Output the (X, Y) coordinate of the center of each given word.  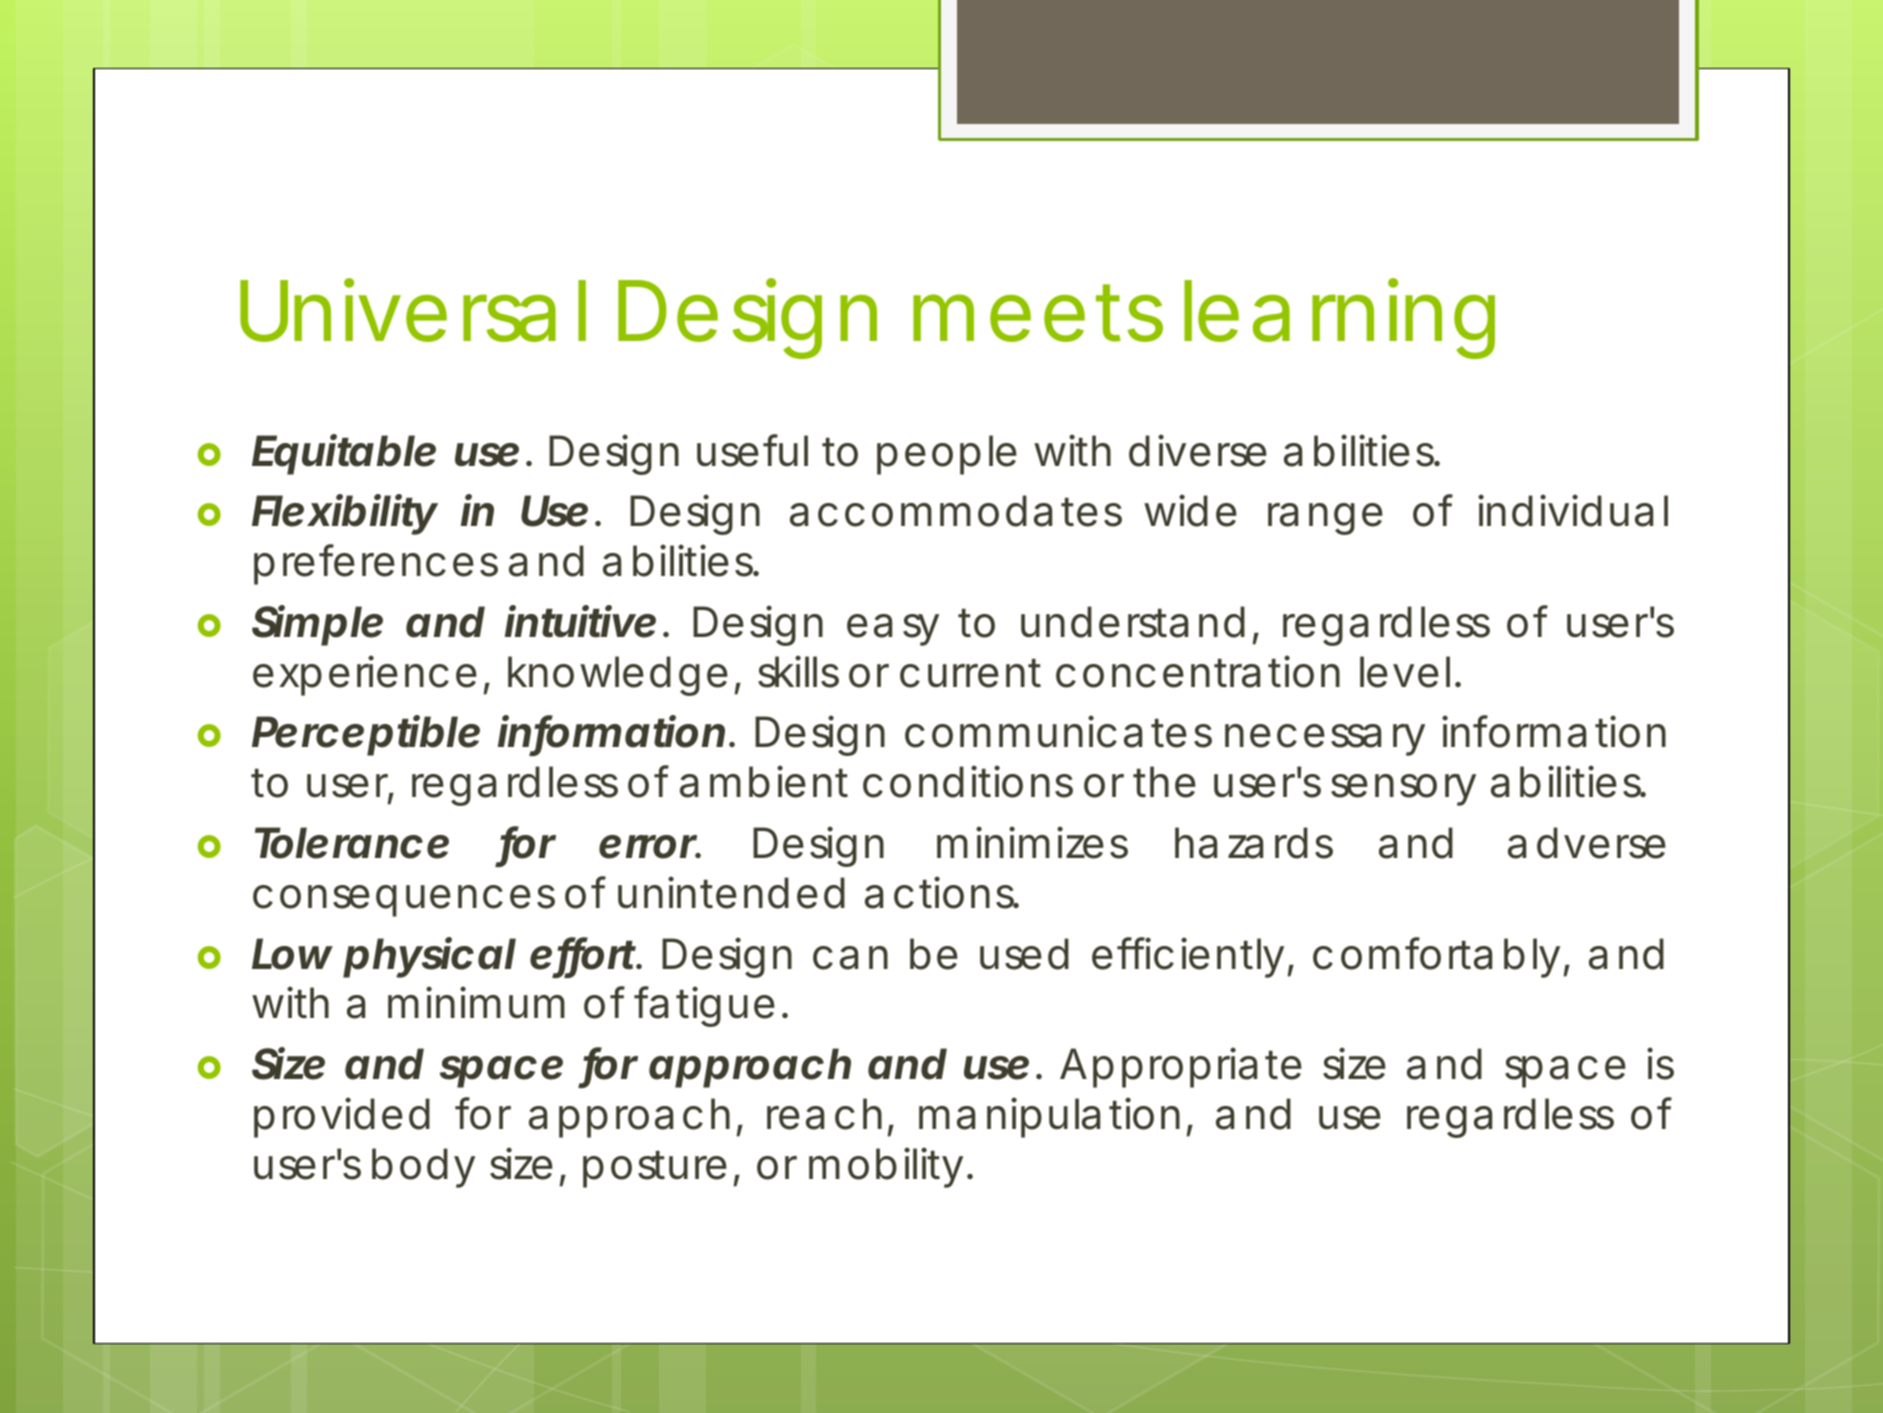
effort (583, 954)
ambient (764, 781)
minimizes (1032, 842)
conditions (968, 781)
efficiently (1187, 957)
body (423, 1168)
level (1405, 672)
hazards (1254, 843)
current (970, 673)
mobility (885, 1167)
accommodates (956, 511)
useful (752, 450)
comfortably (1436, 957)
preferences (376, 564)
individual (1573, 510)
